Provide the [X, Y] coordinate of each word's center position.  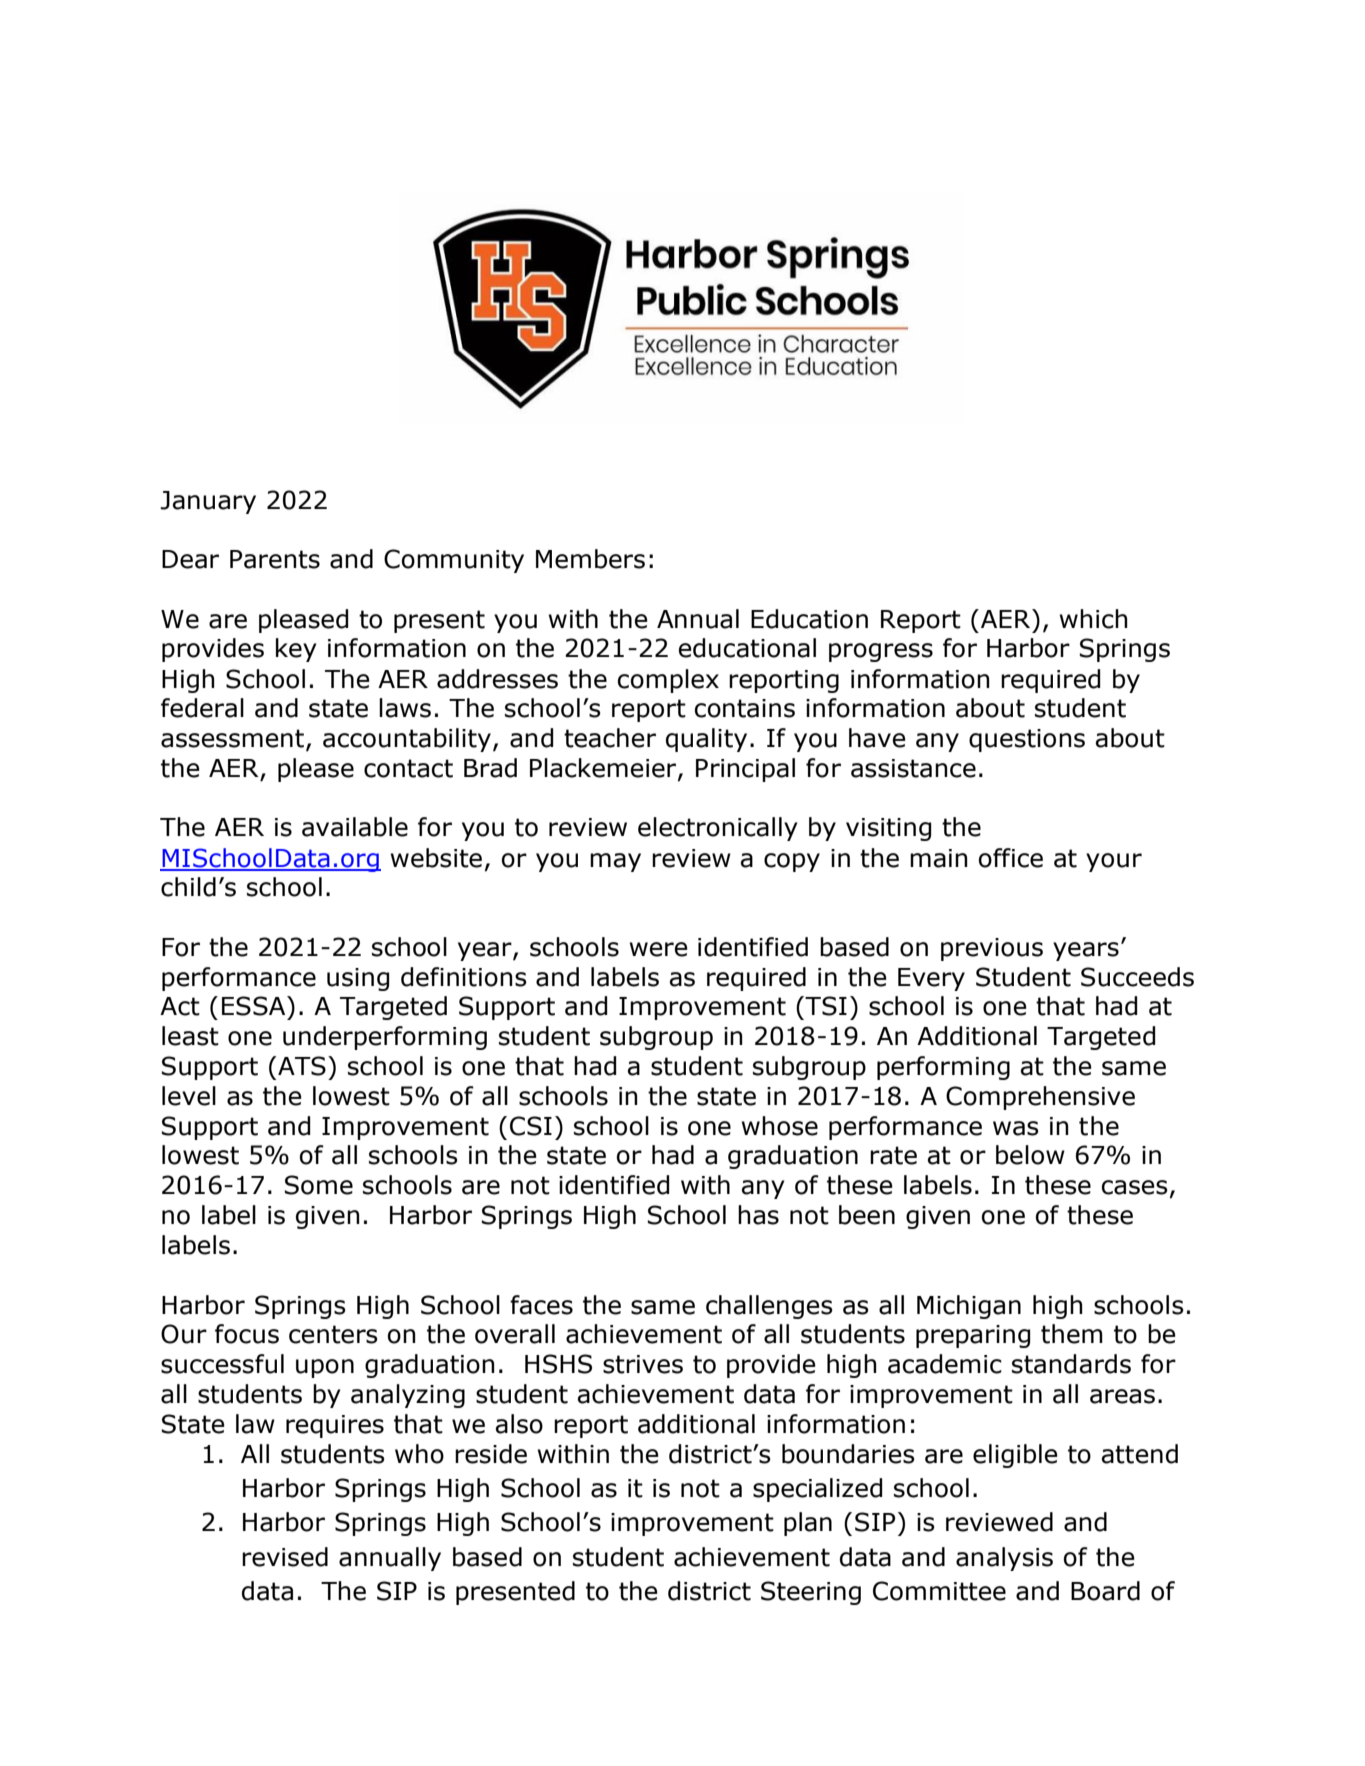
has [758, 1215]
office [1011, 858]
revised [285, 1557]
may [615, 862]
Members [590, 559]
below [1030, 1155]
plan [808, 1524]
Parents [275, 559]
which [1093, 619]
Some [319, 1185]
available [355, 827]
